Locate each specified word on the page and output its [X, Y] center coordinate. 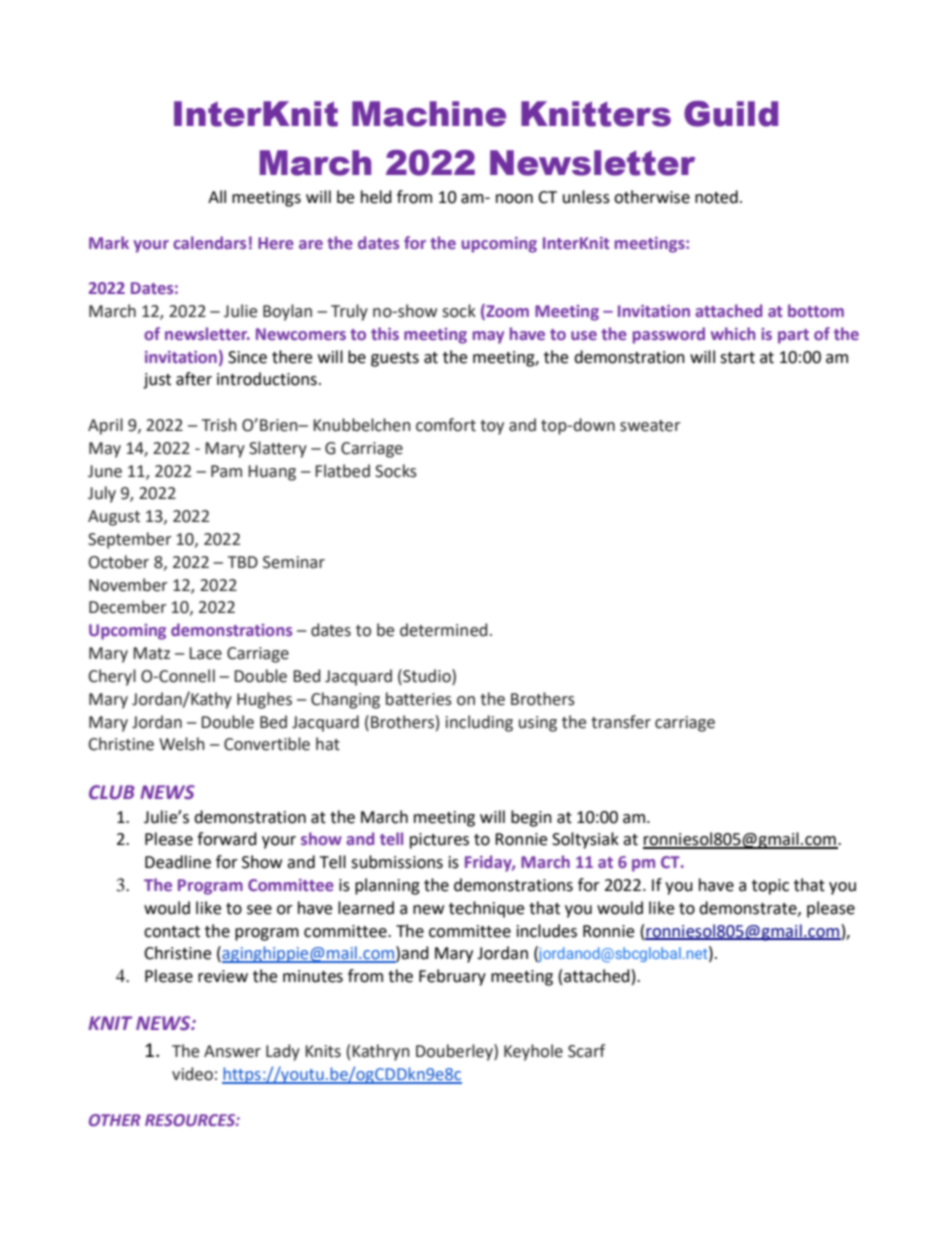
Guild [731, 114]
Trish [219, 425]
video [192, 1074]
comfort [446, 425]
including [479, 723]
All [217, 196]
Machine [429, 114]
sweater [650, 426]
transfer [621, 722]
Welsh [182, 744]
